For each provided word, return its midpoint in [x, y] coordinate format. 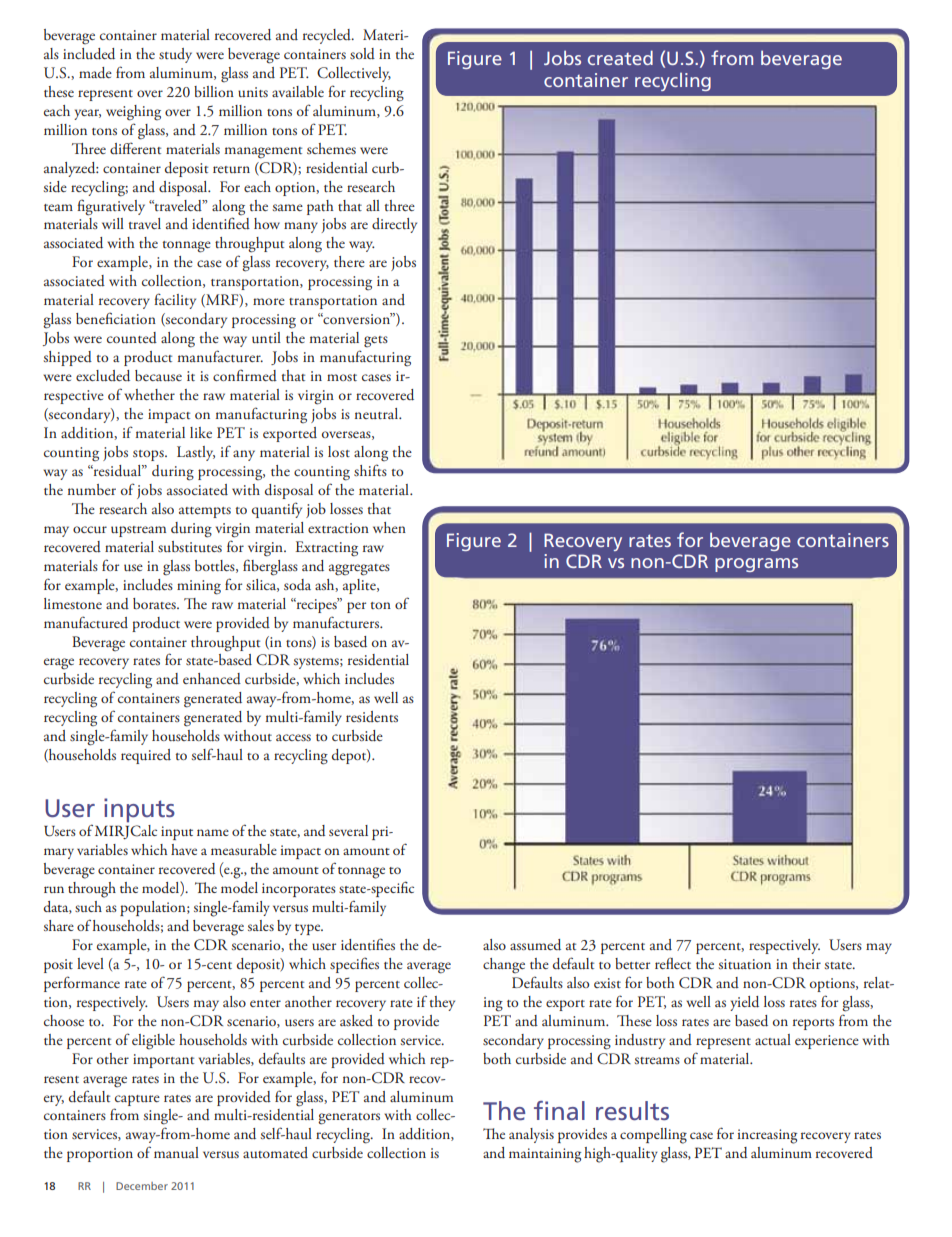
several [348, 830]
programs [756, 565]
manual [176, 1152]
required [146, 756]
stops [149, 455]
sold [362, 54]
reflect [673, 963]
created [620, 57]
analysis [531, 1135]
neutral [377, 413]
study [175, 55]
